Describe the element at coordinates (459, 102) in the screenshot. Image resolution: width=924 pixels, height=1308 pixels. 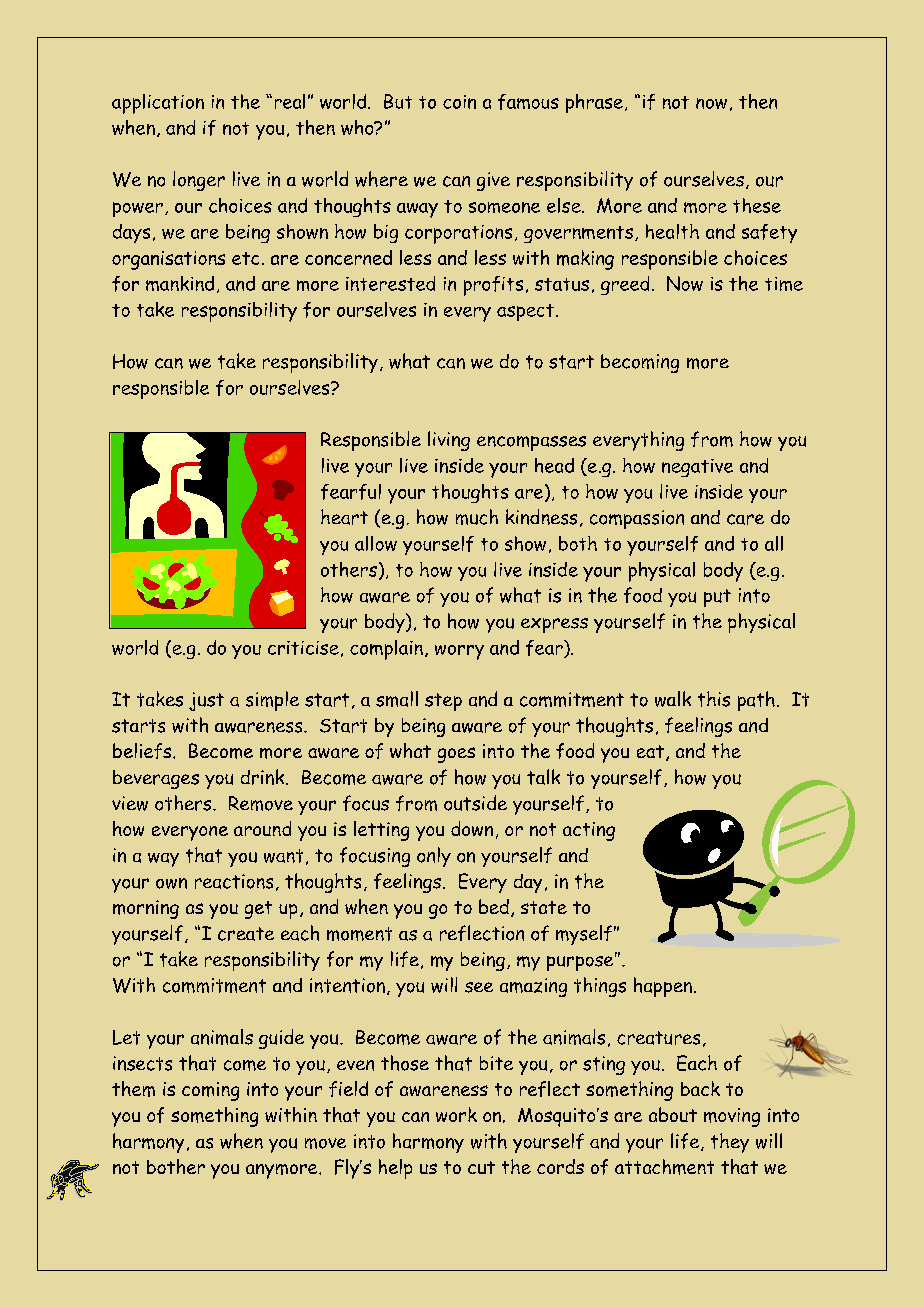
I see `coin` at that location.
